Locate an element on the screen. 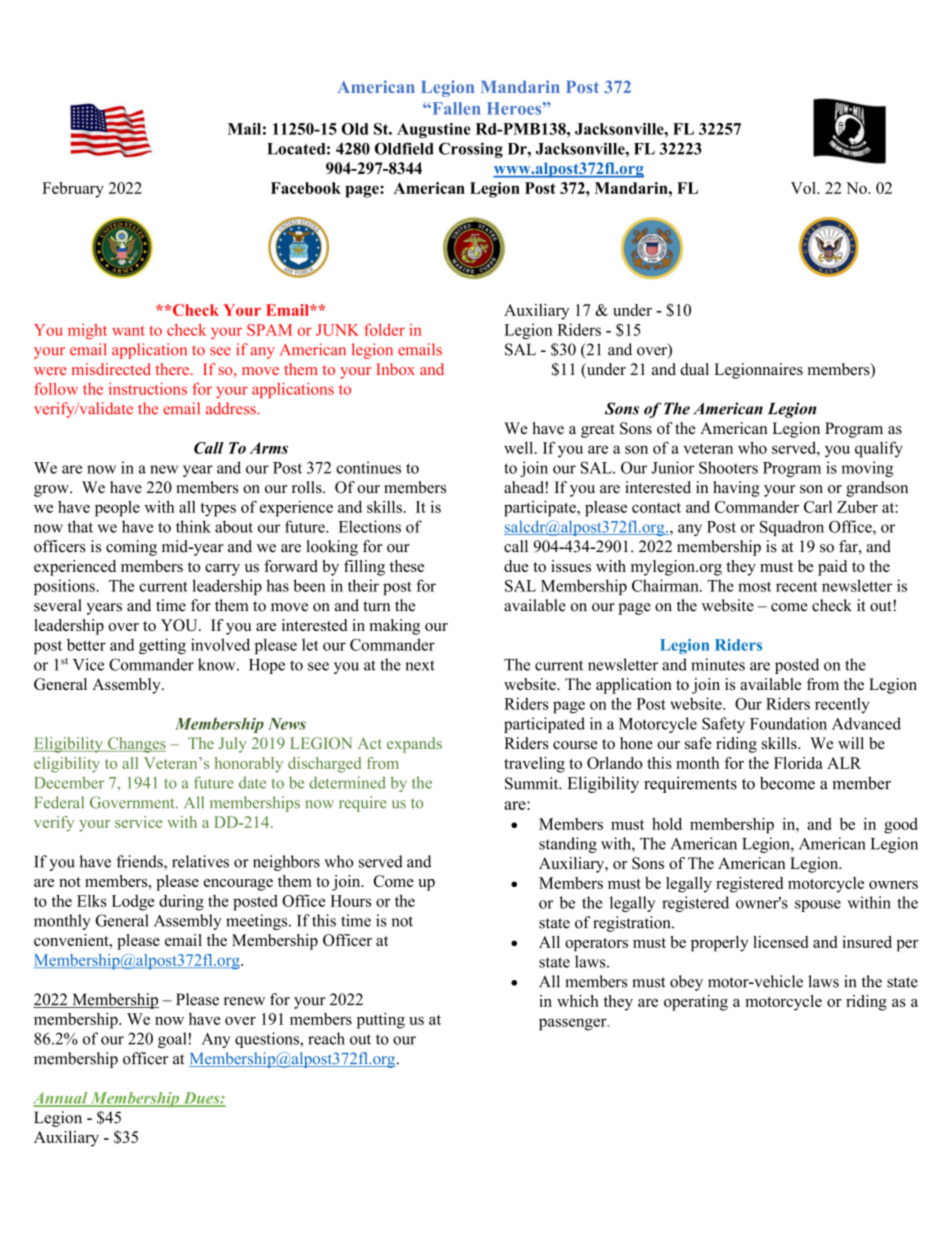  Florida is located at coordinates (798, 763).
